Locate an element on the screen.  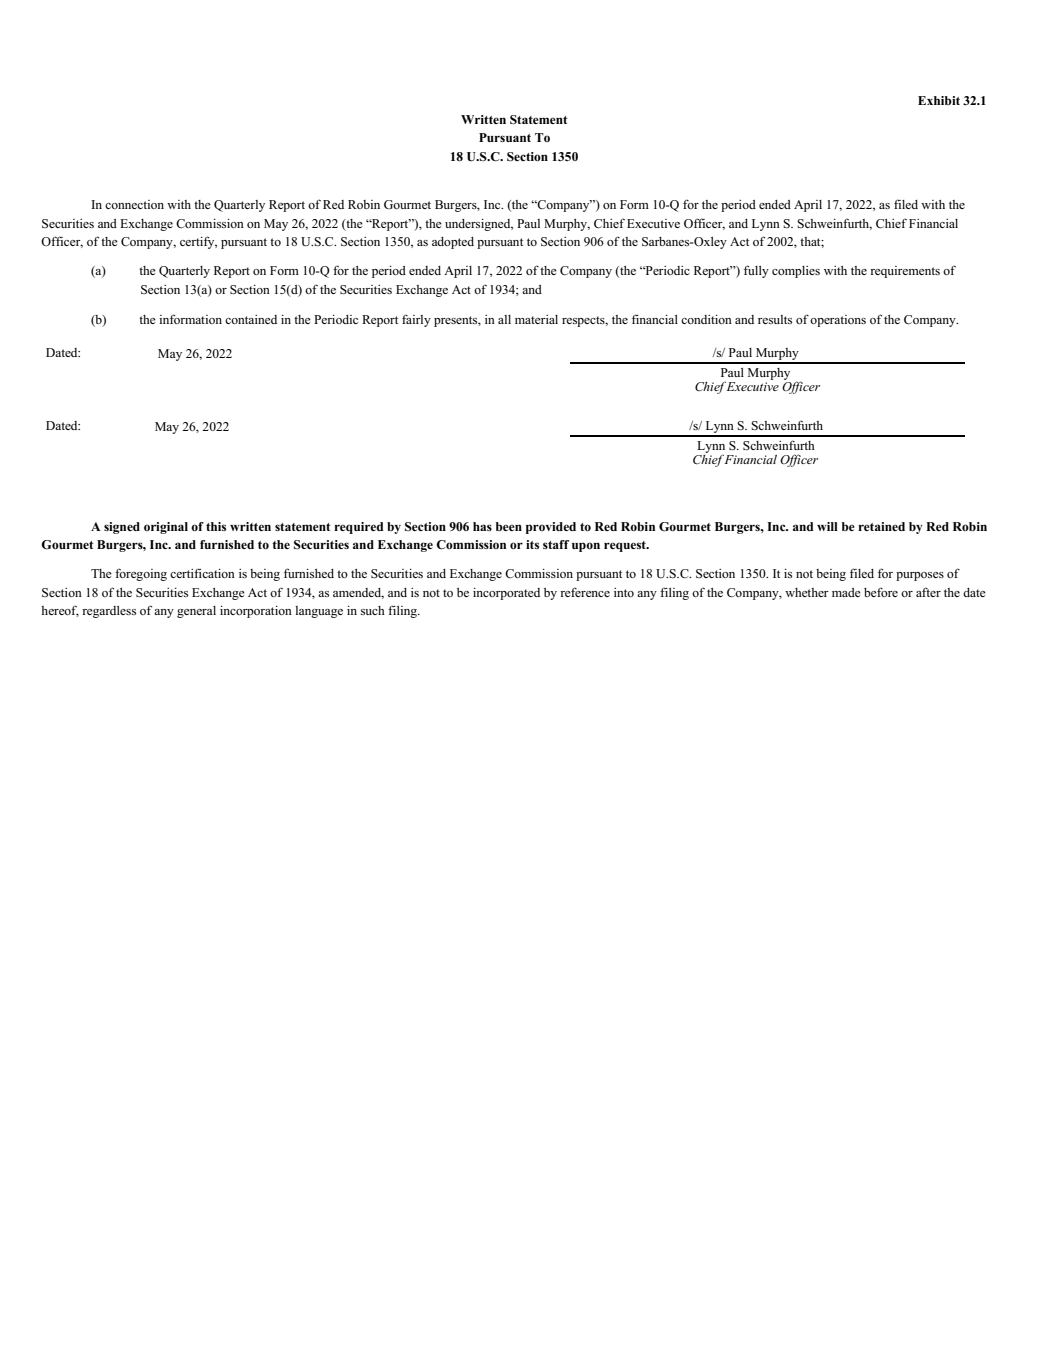
been is located at coordinates (509, 526).
